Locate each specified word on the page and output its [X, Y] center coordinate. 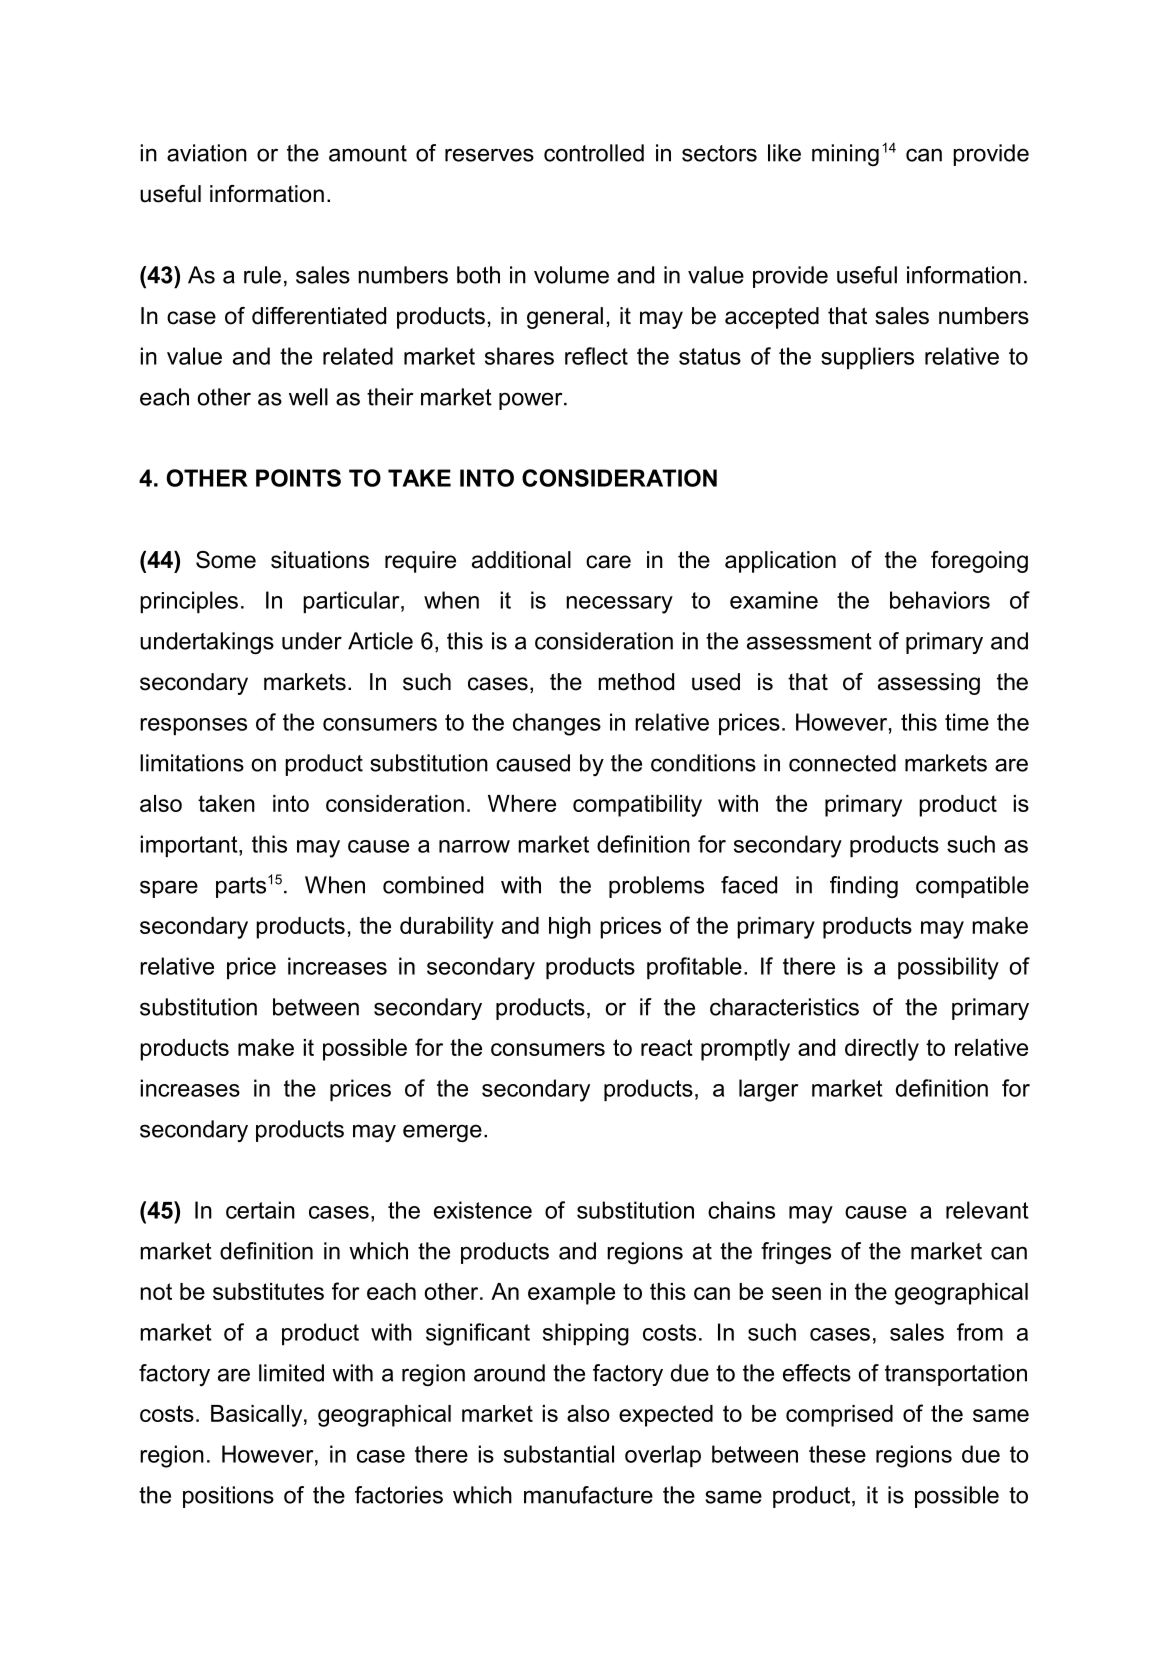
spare [169, 889]
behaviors [940, 600]
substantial [559, 1454]
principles [189, 602]
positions [228, 1497]
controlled [594, 153]
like [784, 153]
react [667, 1047]
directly [882, 1050]
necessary [619, 605]
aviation [207, 153]
